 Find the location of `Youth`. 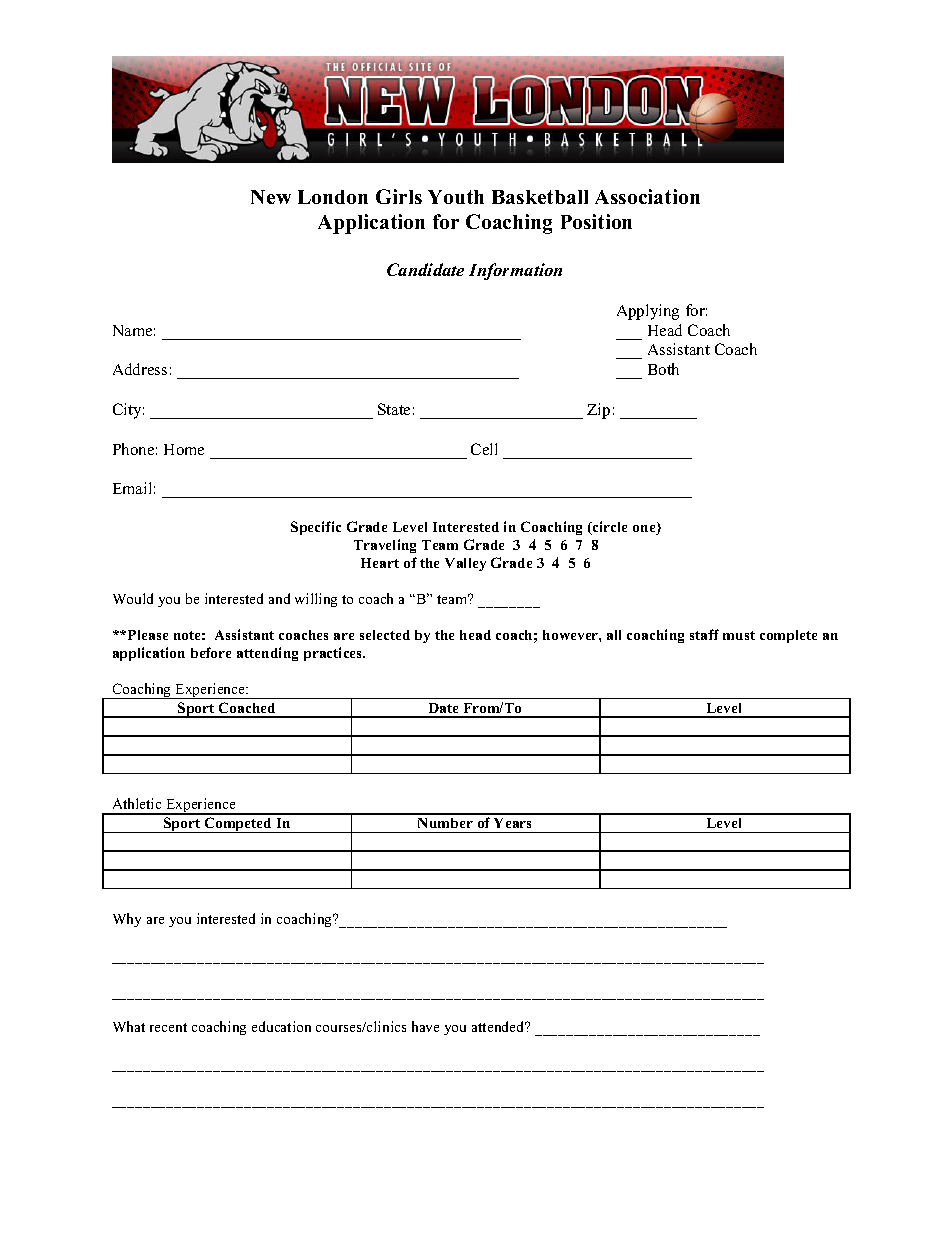

Youth is located at coordinates (456, 197).
